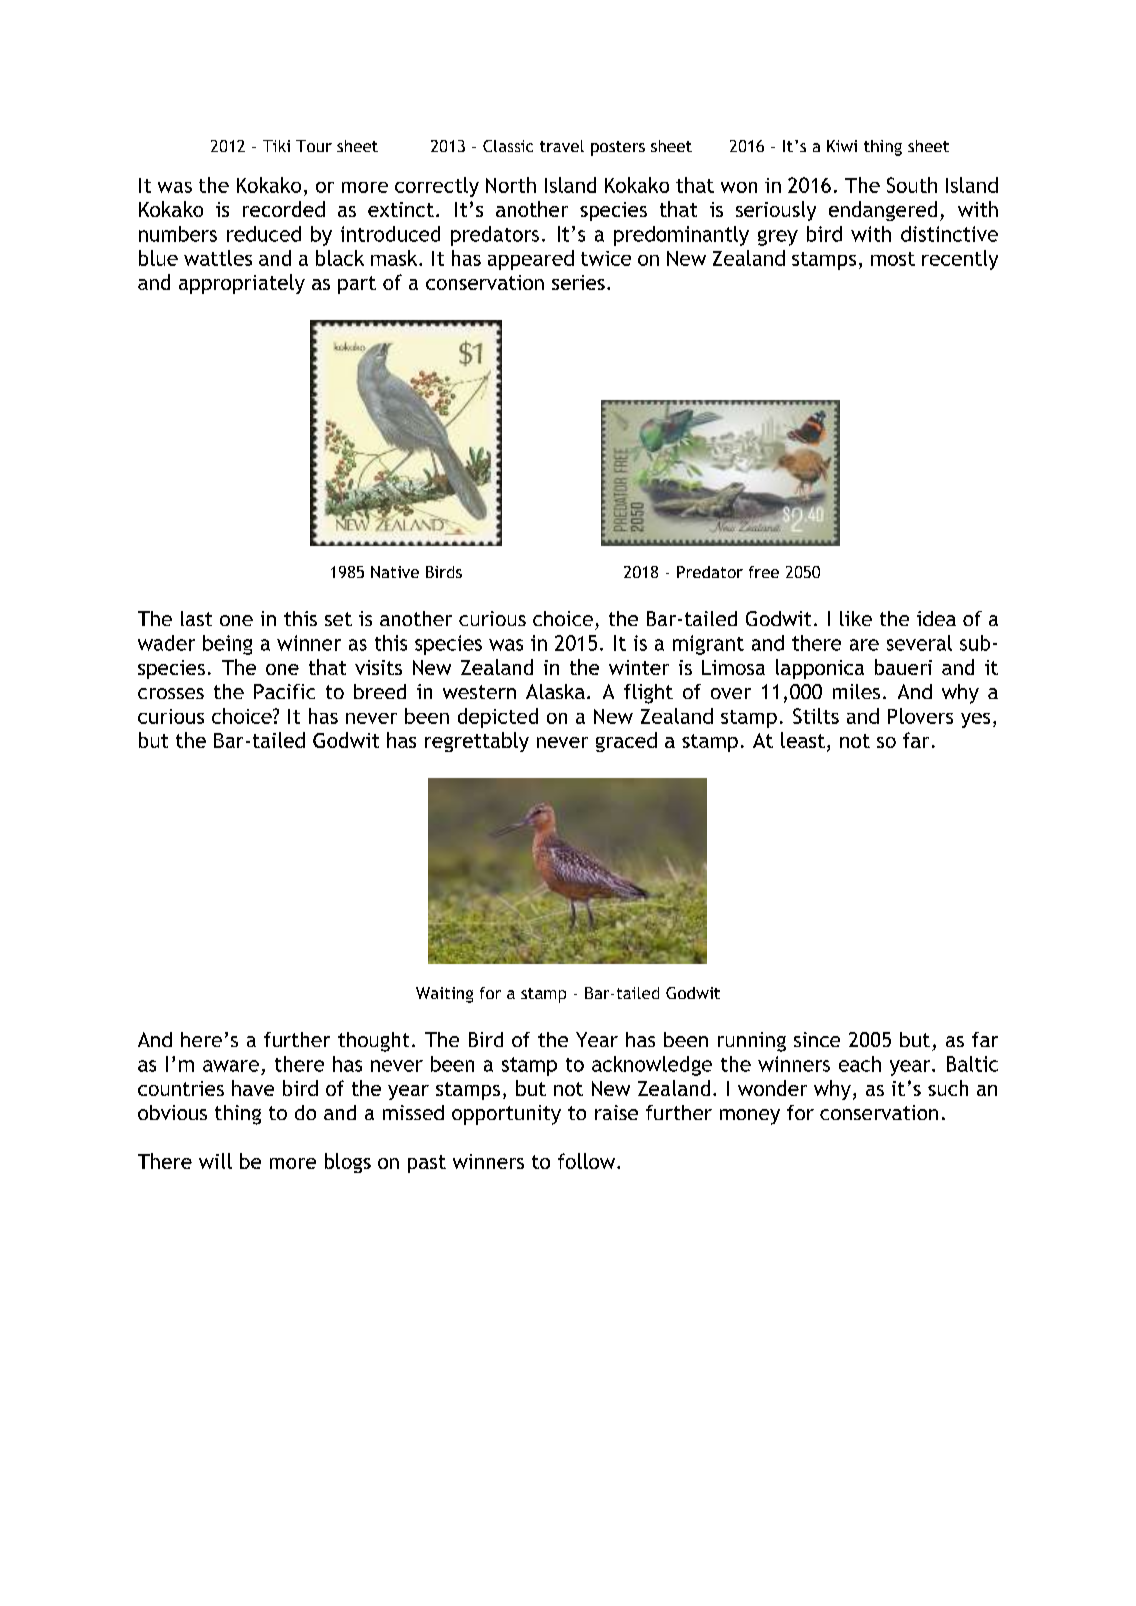  What do you see at coordinates (764, 572) in the screenshot?
I see `free` at bounding box center [764, 572].
